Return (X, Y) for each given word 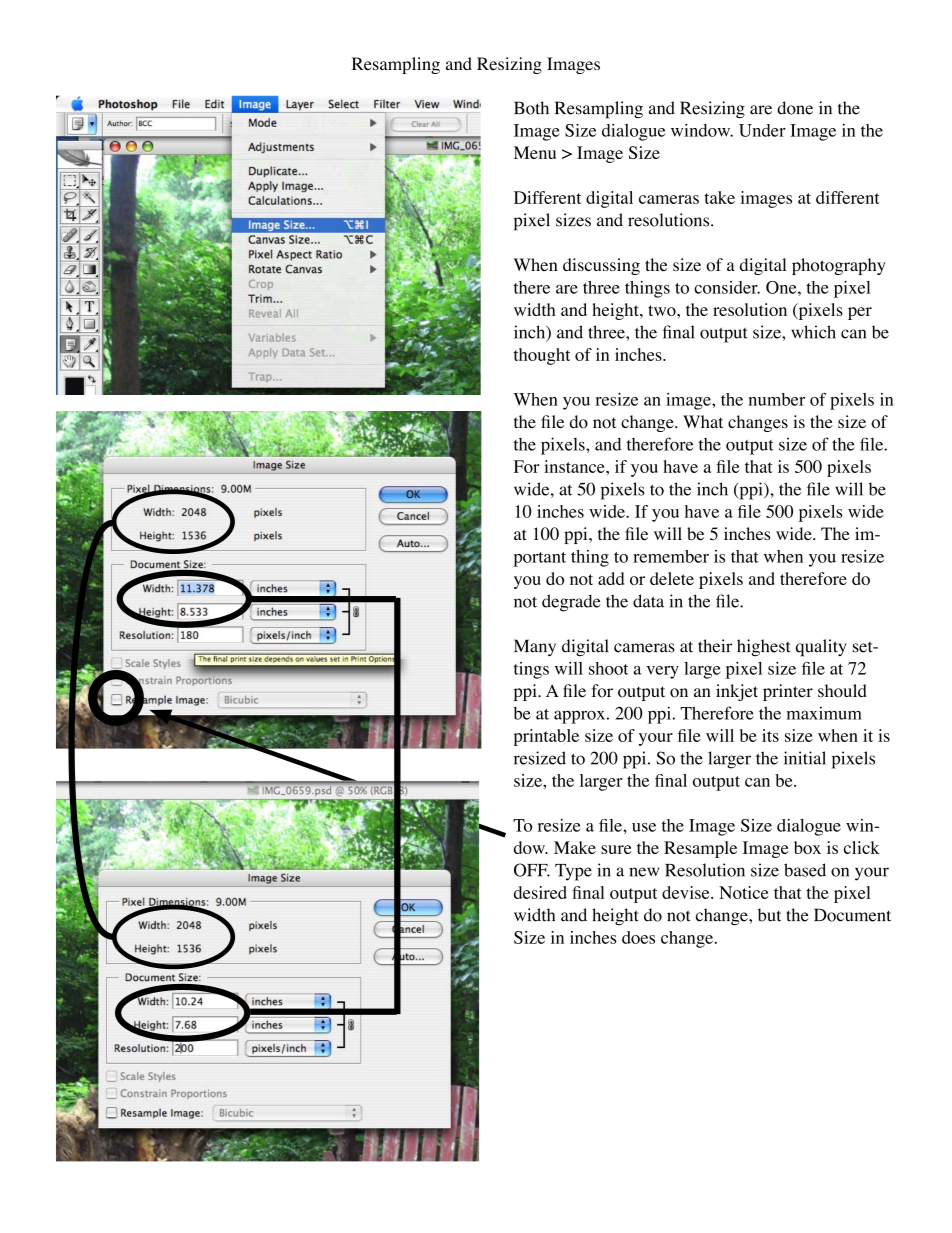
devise (687, 892)
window (702, 130)
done (795, 108)
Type (573, 872)
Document (852, 915)
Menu (535, 152)
